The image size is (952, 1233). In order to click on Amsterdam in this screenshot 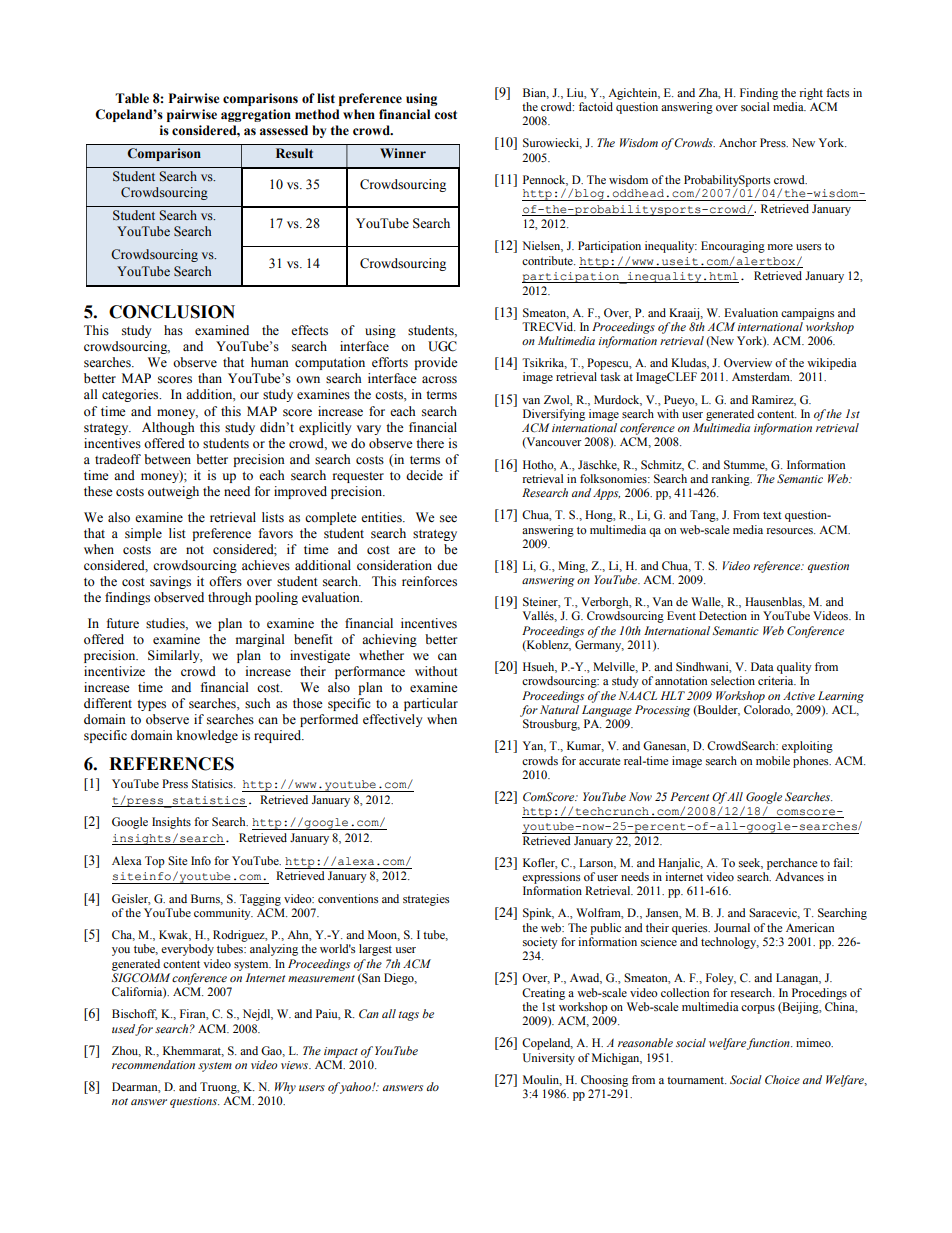, I will do `click(762, 376)`.
